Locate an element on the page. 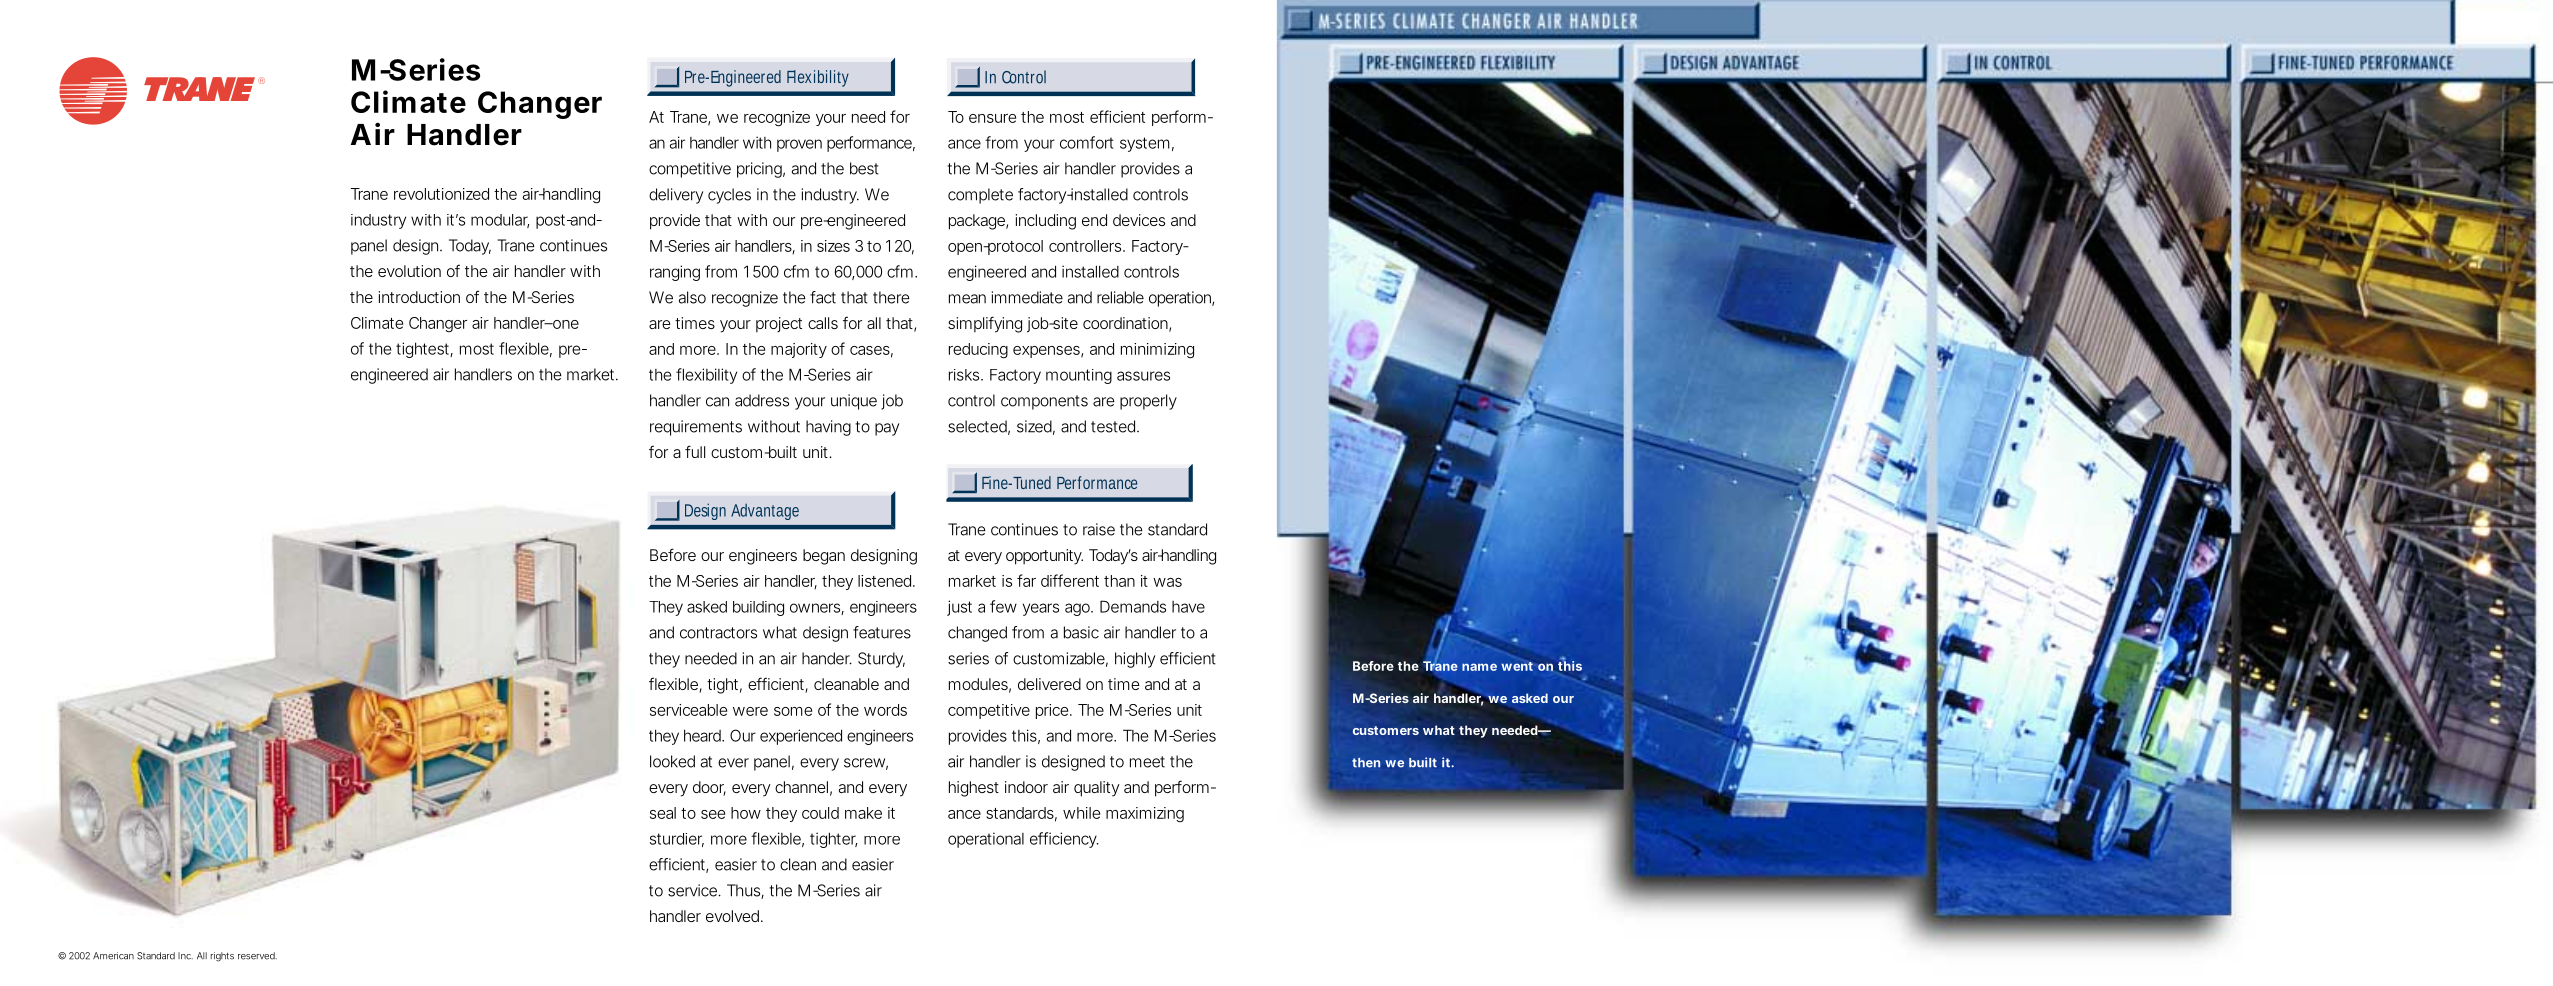 This page has height=986, width=2553. modular is located at coordinates (500, 221).
